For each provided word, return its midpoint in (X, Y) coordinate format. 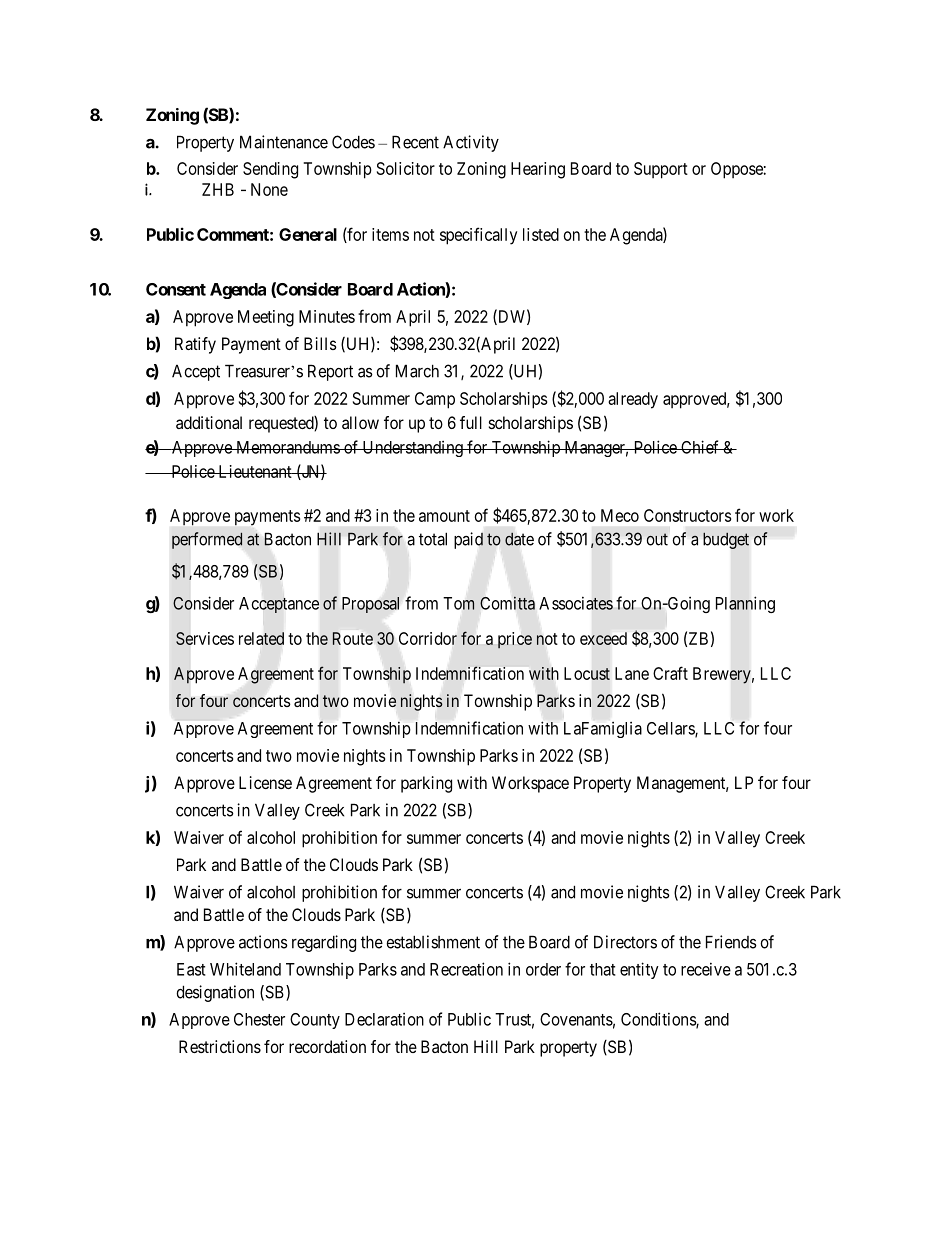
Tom (459, 603)
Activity (471, 143)
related (261, 638)
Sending (270, 170)
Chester (259, 1019)
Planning (745, 604)
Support (661, 170)
